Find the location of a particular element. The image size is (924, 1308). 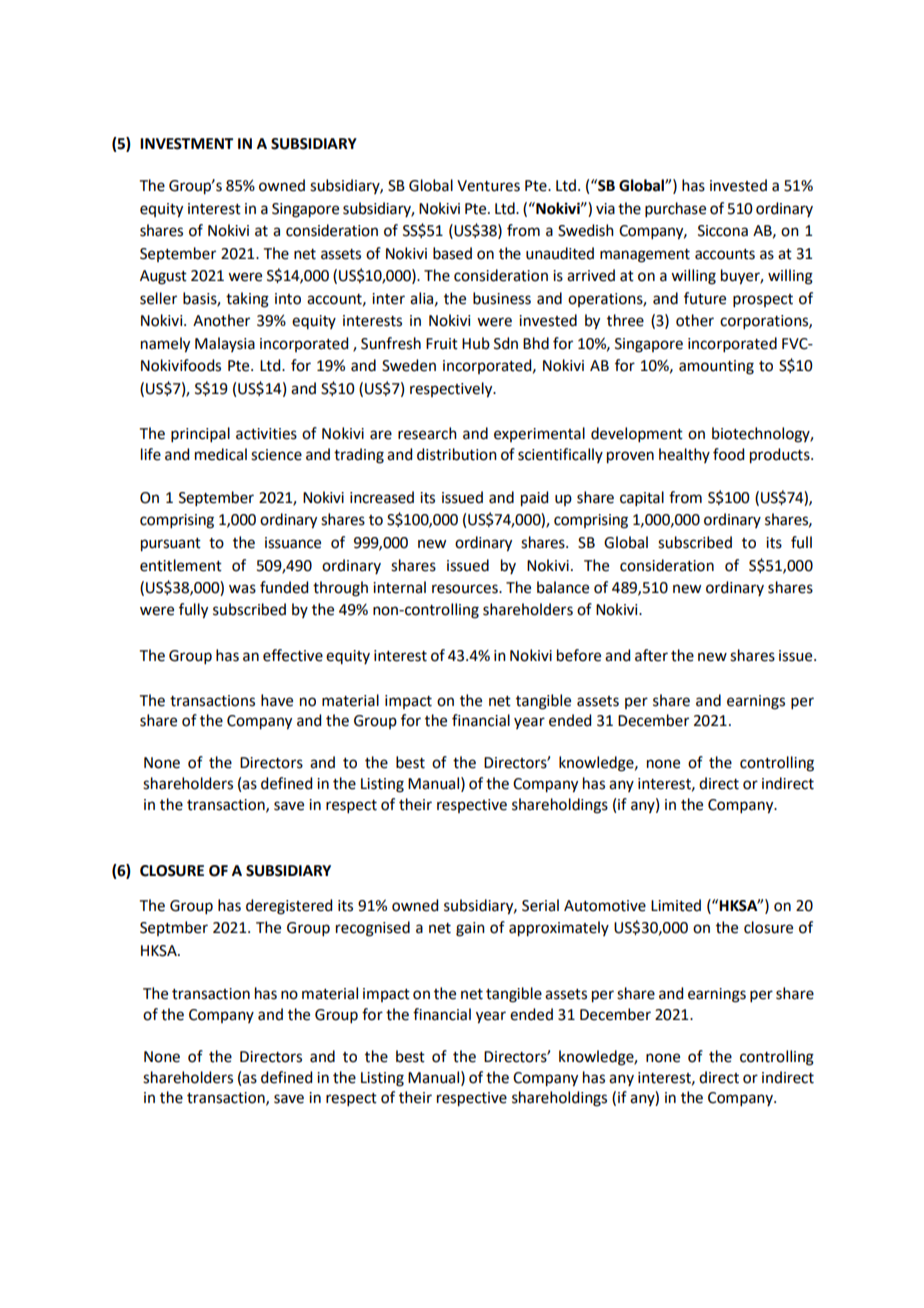

have is located at coordinates (277, 700).
